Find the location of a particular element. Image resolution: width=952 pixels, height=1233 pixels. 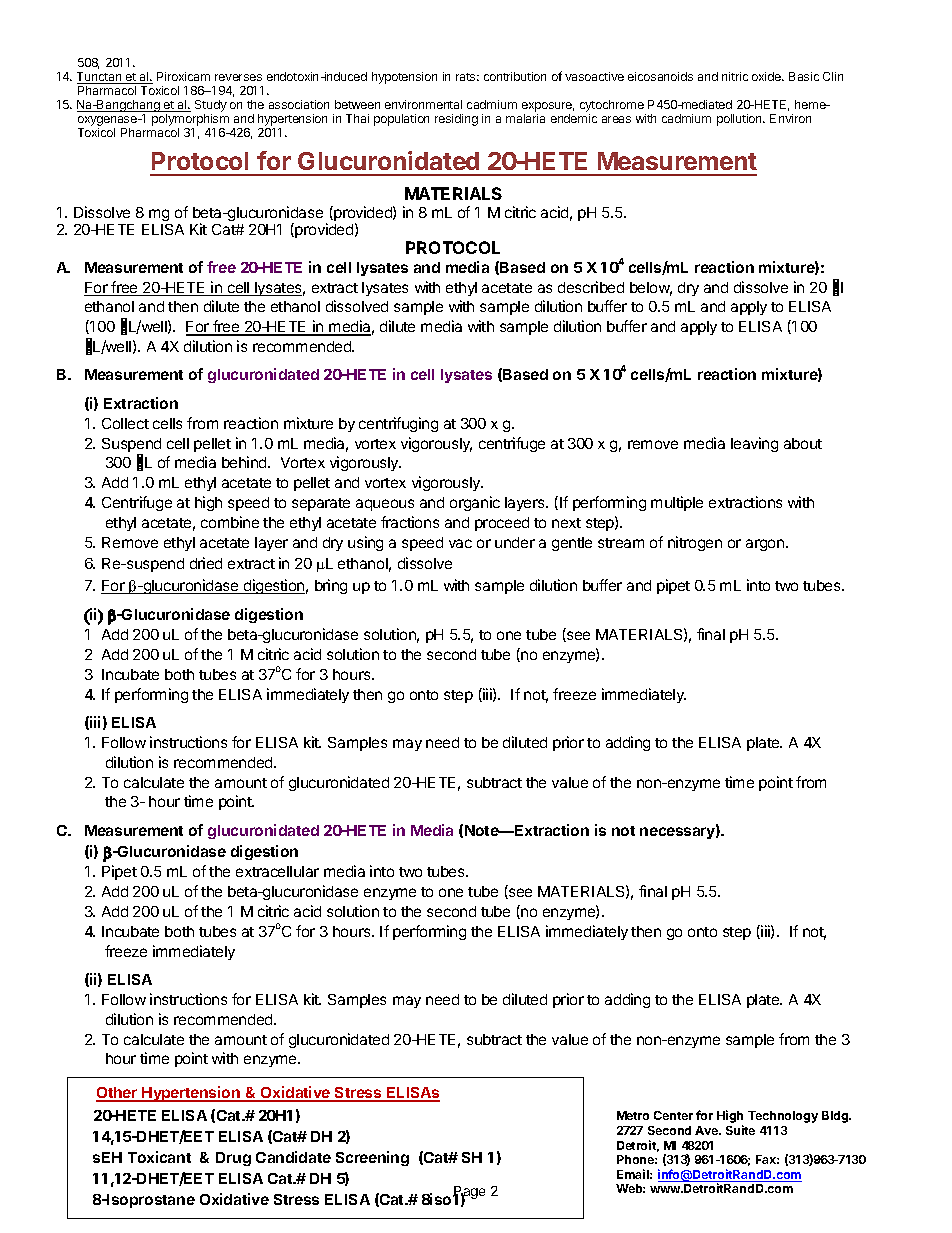

residing is located at coordinates (456, 120).
